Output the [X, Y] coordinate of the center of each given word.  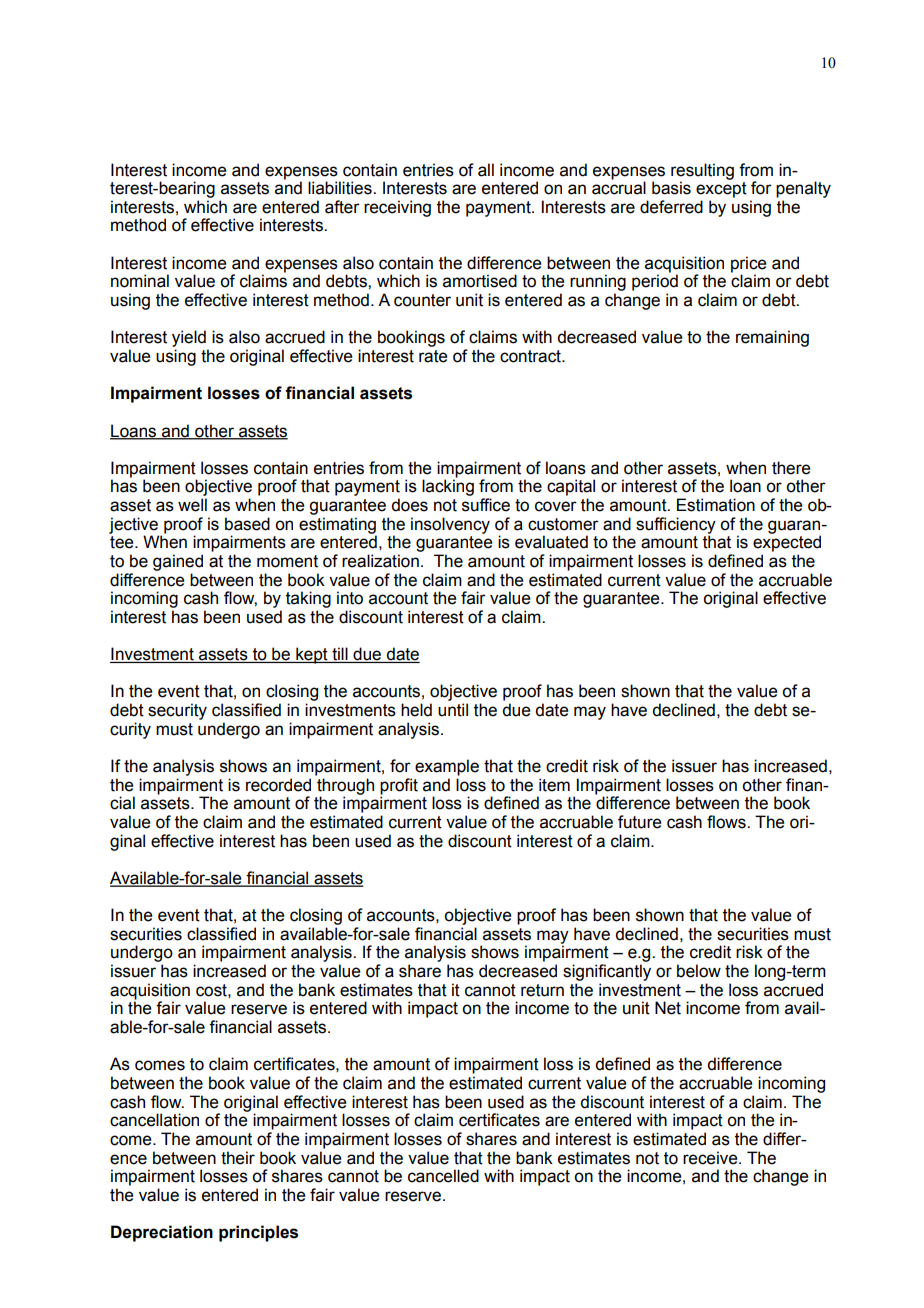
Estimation [716, 505]
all [486, 170]
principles [258, 1233]
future [639, 822]
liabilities [341, 188]
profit [399, 787]
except [721, 190]
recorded [278, 785]
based [247, 524]
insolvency [450, 525]
